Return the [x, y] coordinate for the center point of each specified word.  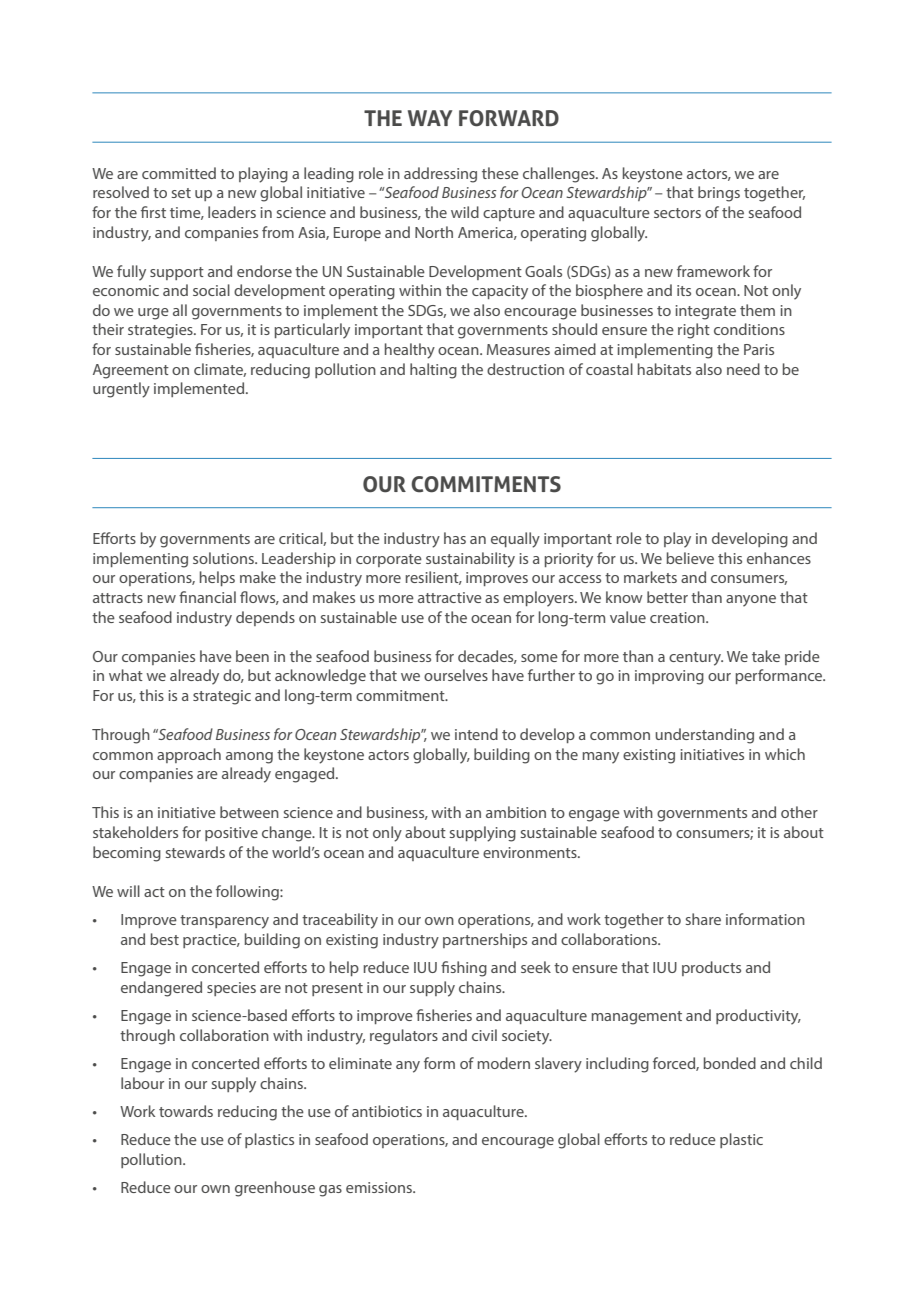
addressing [440, 175]
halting [433, 371]
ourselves [456, 675]
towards [186, 1111]
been [252, 656]
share [703, 919]
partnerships [485, 940]
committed [179, 173]
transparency [224, 922]
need [743, 369]
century [696, 659]
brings [719, 194]
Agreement [131, 371]
